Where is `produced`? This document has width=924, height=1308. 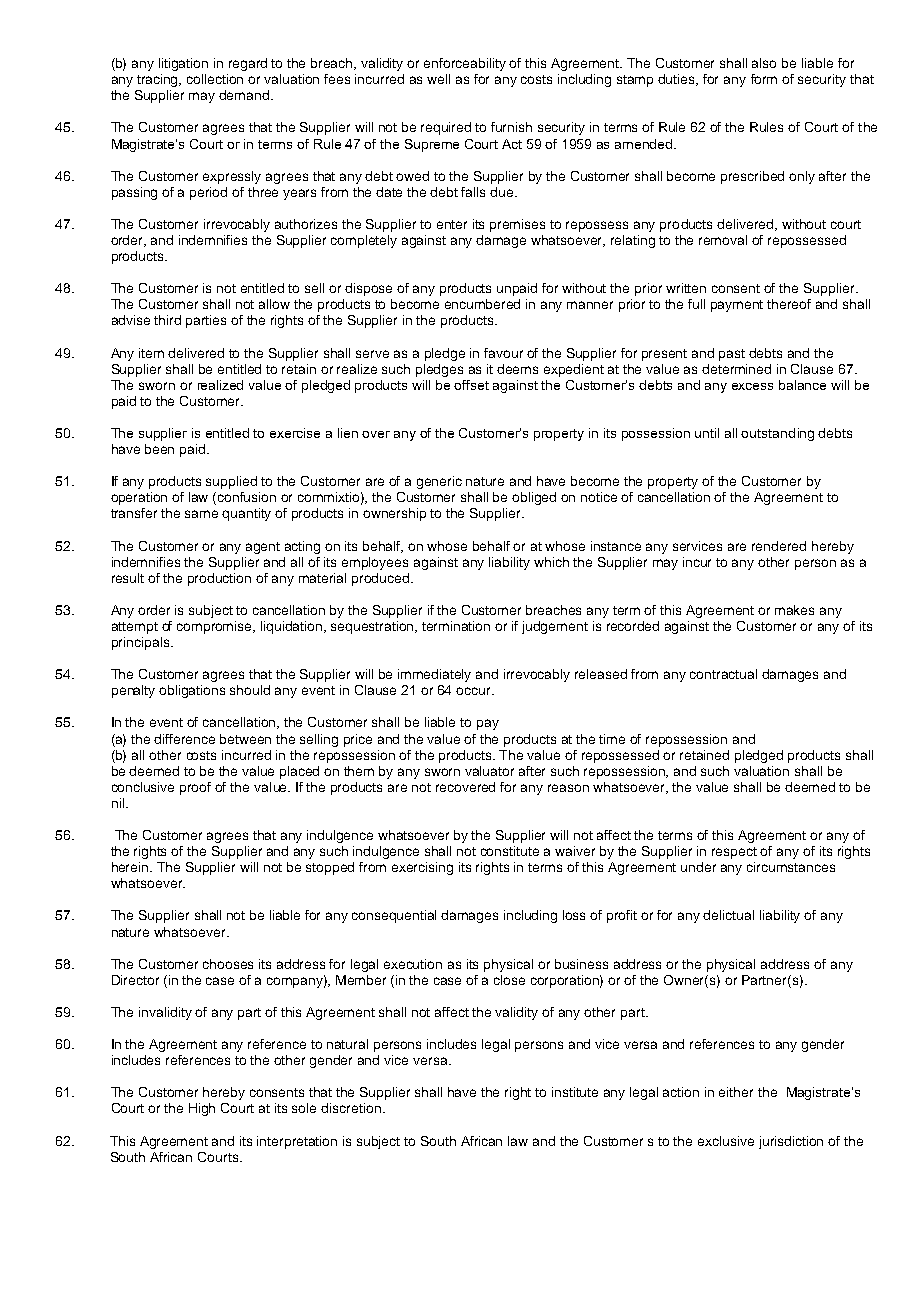
produced is located at coordinates (382, 579).
